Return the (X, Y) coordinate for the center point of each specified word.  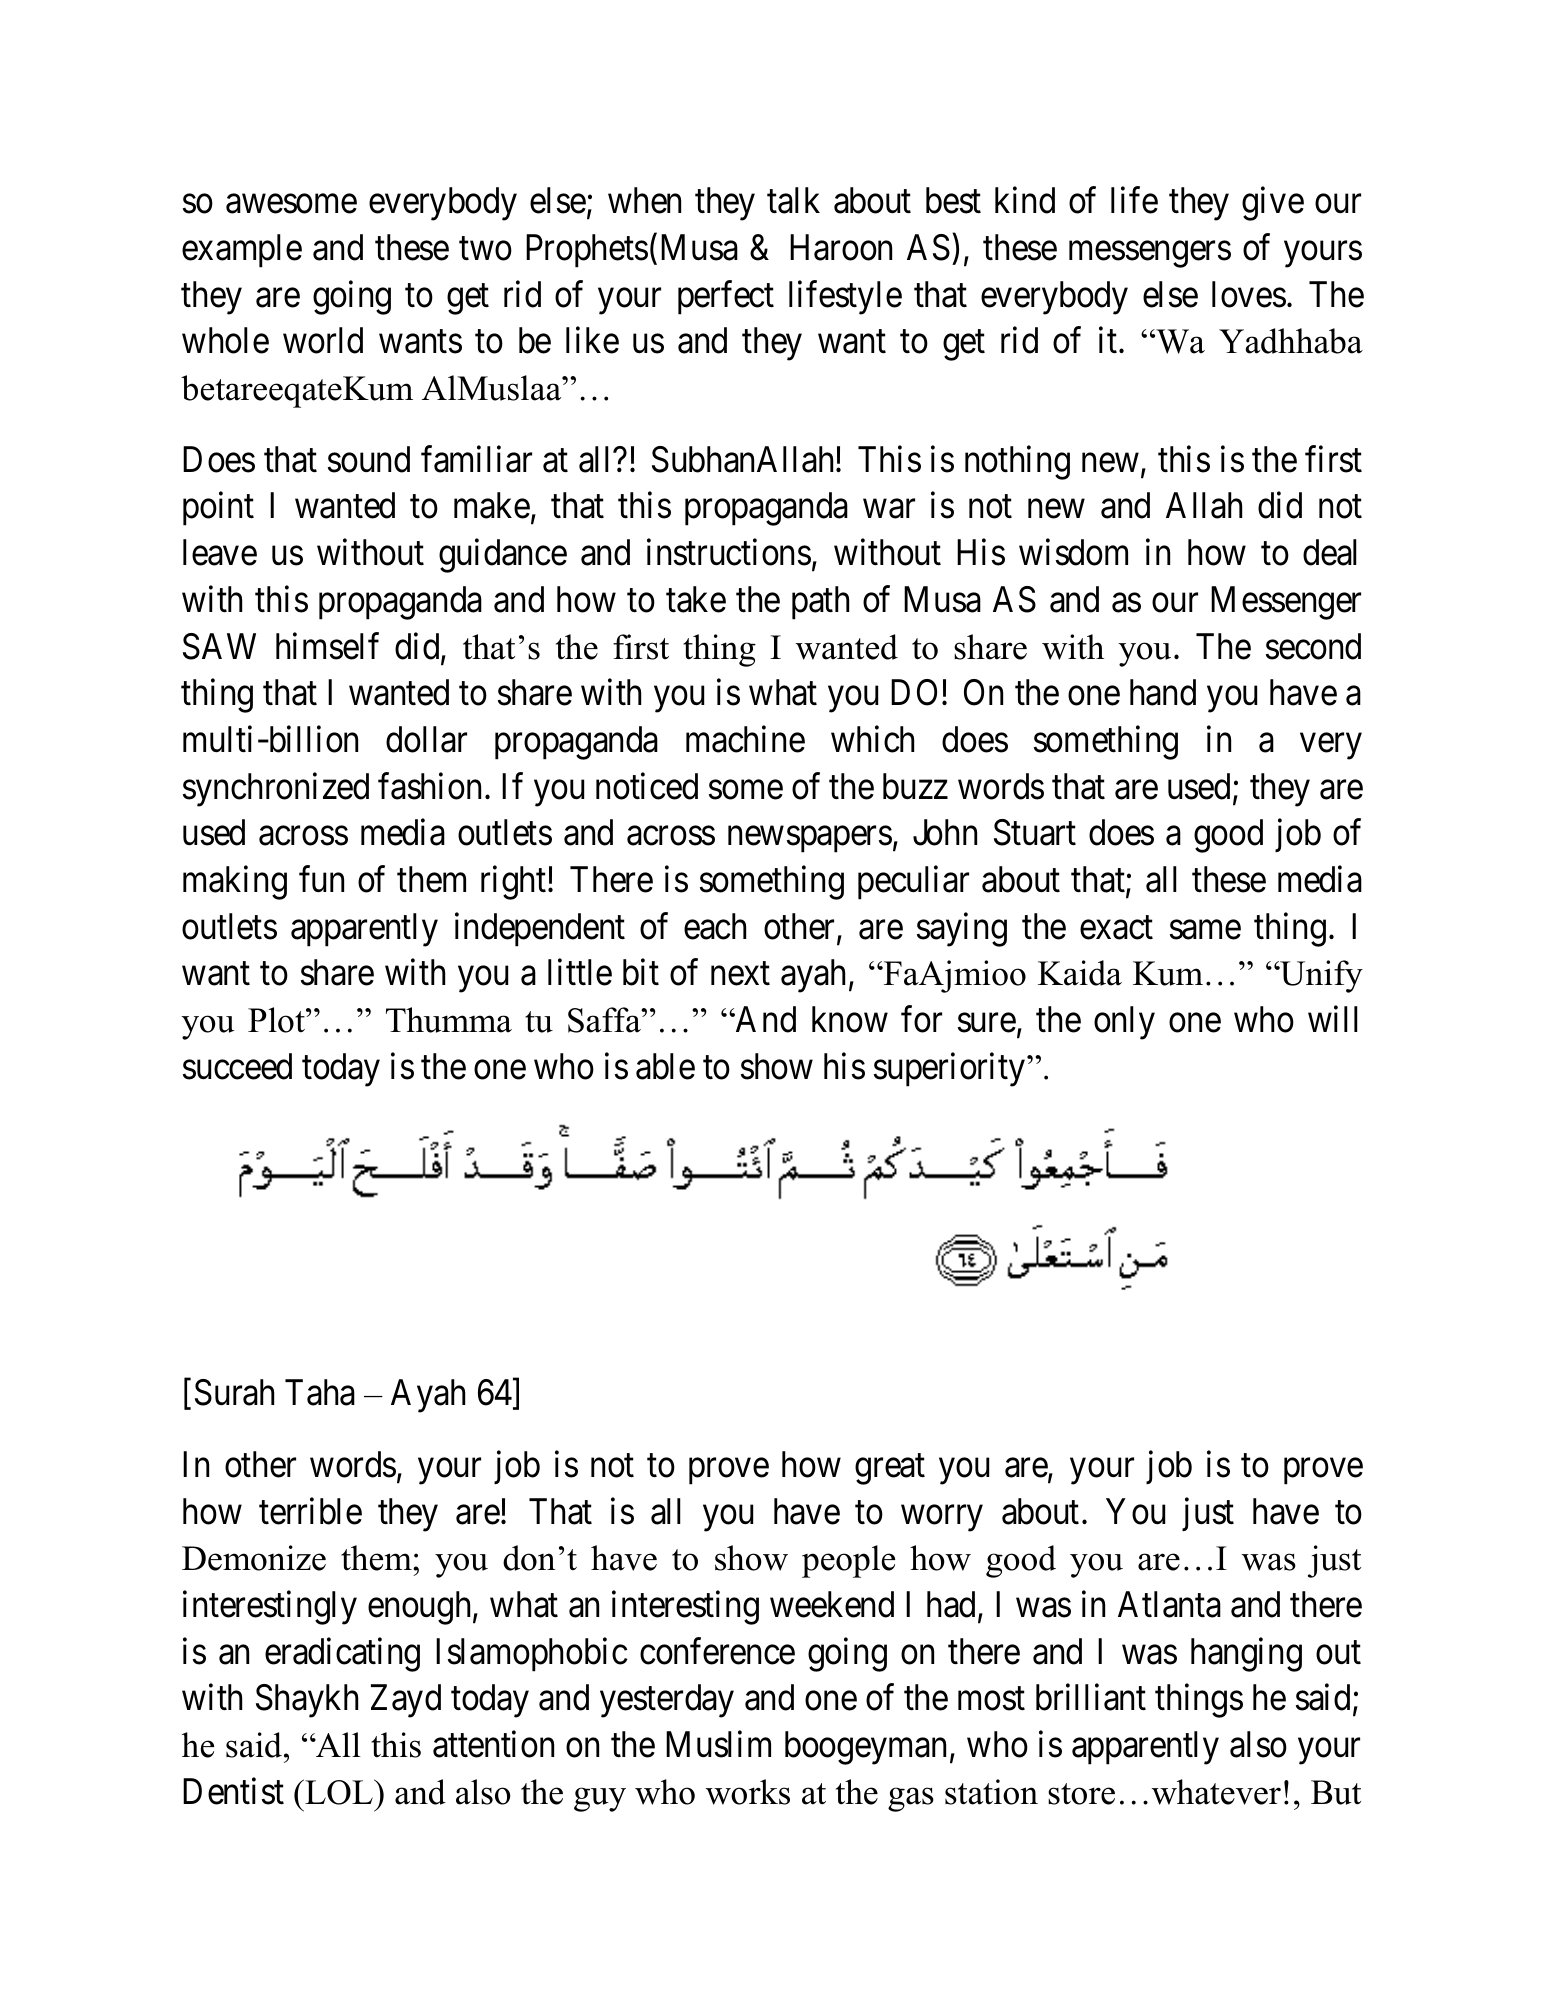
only (1124, 1023)
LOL (339, 1792)
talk (793, 200)
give (1273, 204)
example (242, 251)
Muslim (718, 1744)
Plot (277, 1020)
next (740, 974)
